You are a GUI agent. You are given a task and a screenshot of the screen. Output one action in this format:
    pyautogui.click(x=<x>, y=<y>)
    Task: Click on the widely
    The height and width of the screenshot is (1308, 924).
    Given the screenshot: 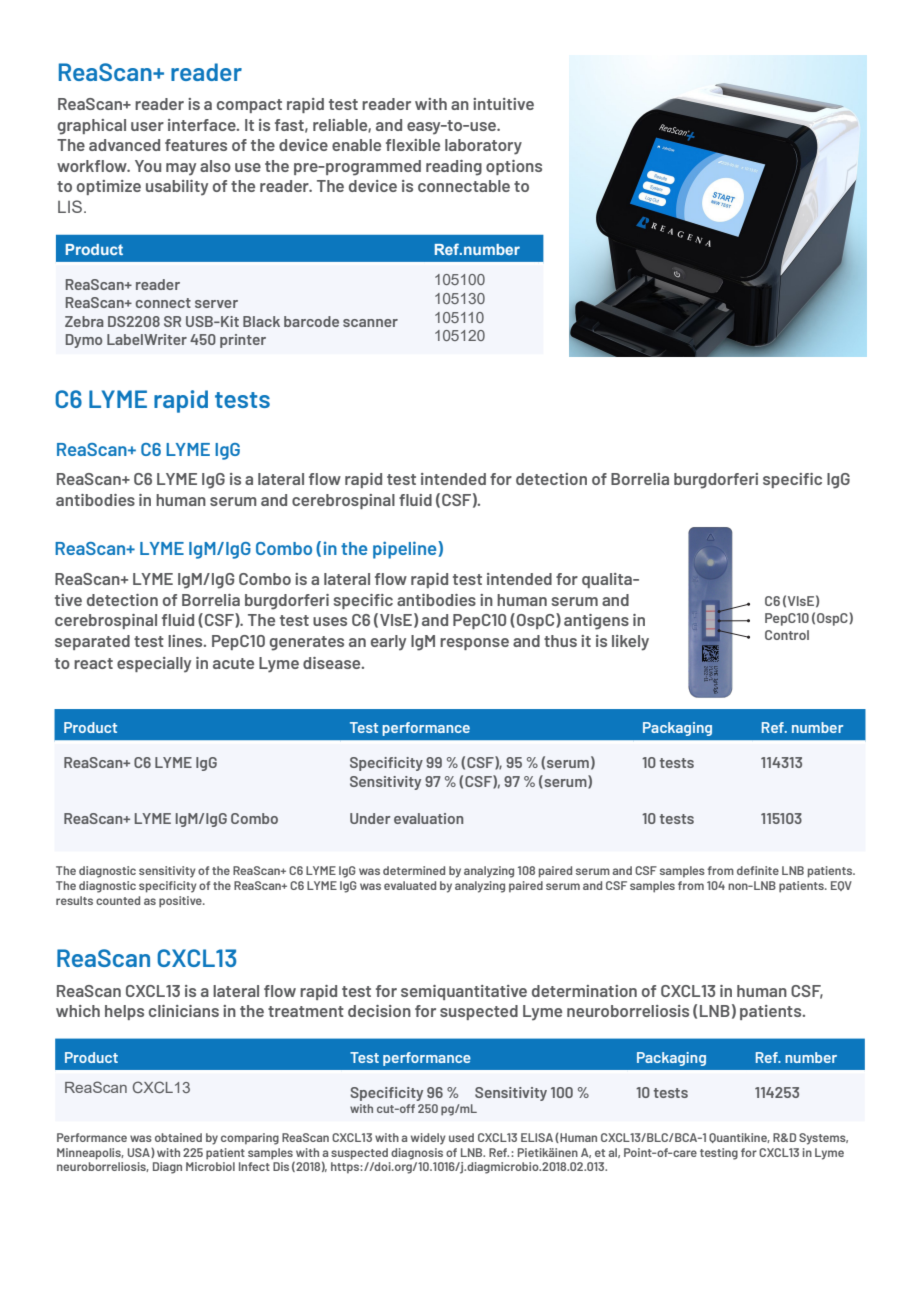 What is the action you would take?
    pyautogui.click(x=428, y=1139)
